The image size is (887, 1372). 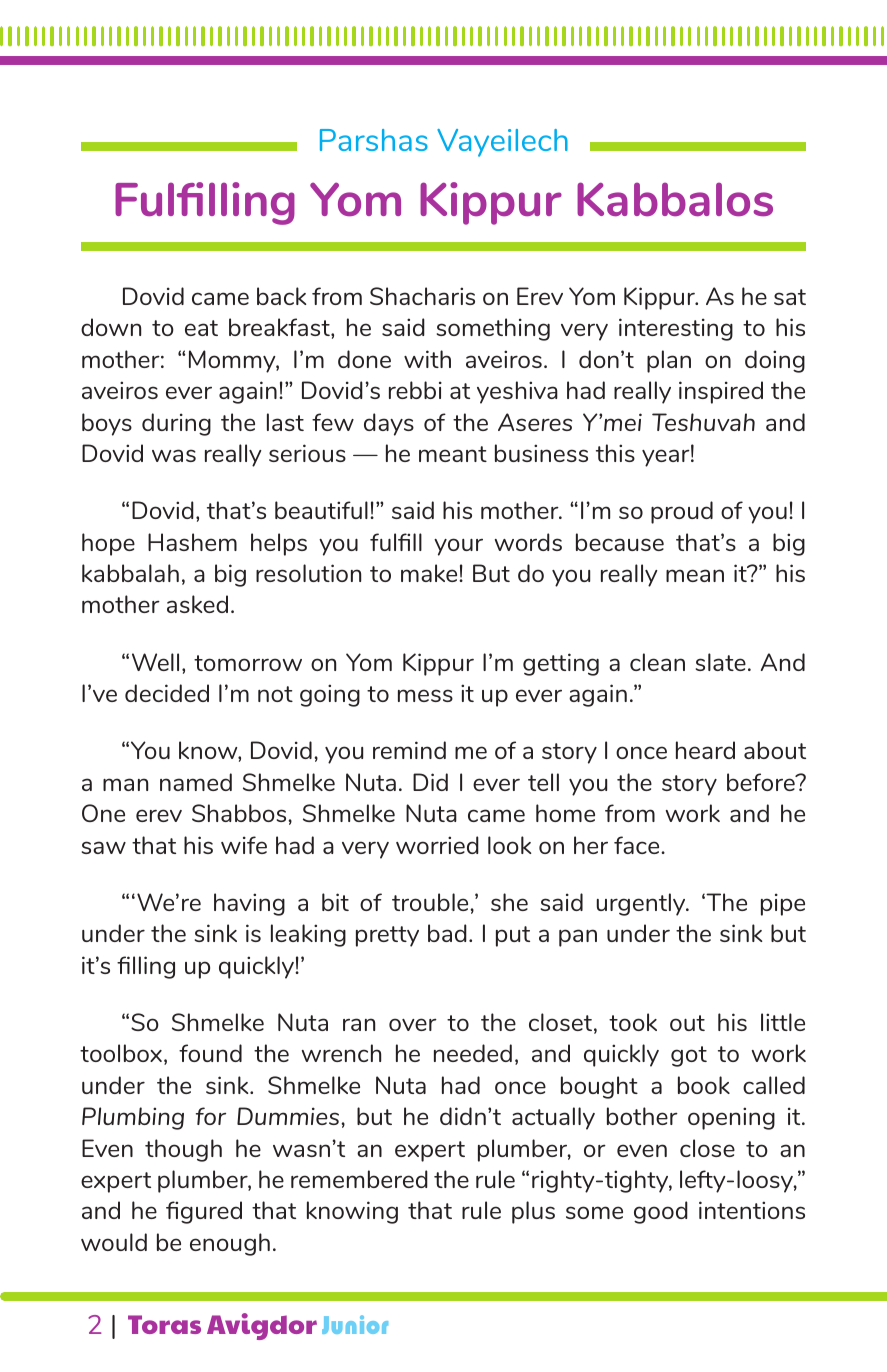 What do you see at coordinates (281, 296) in the page?
I see `back` at bounding box center [281, 296].
